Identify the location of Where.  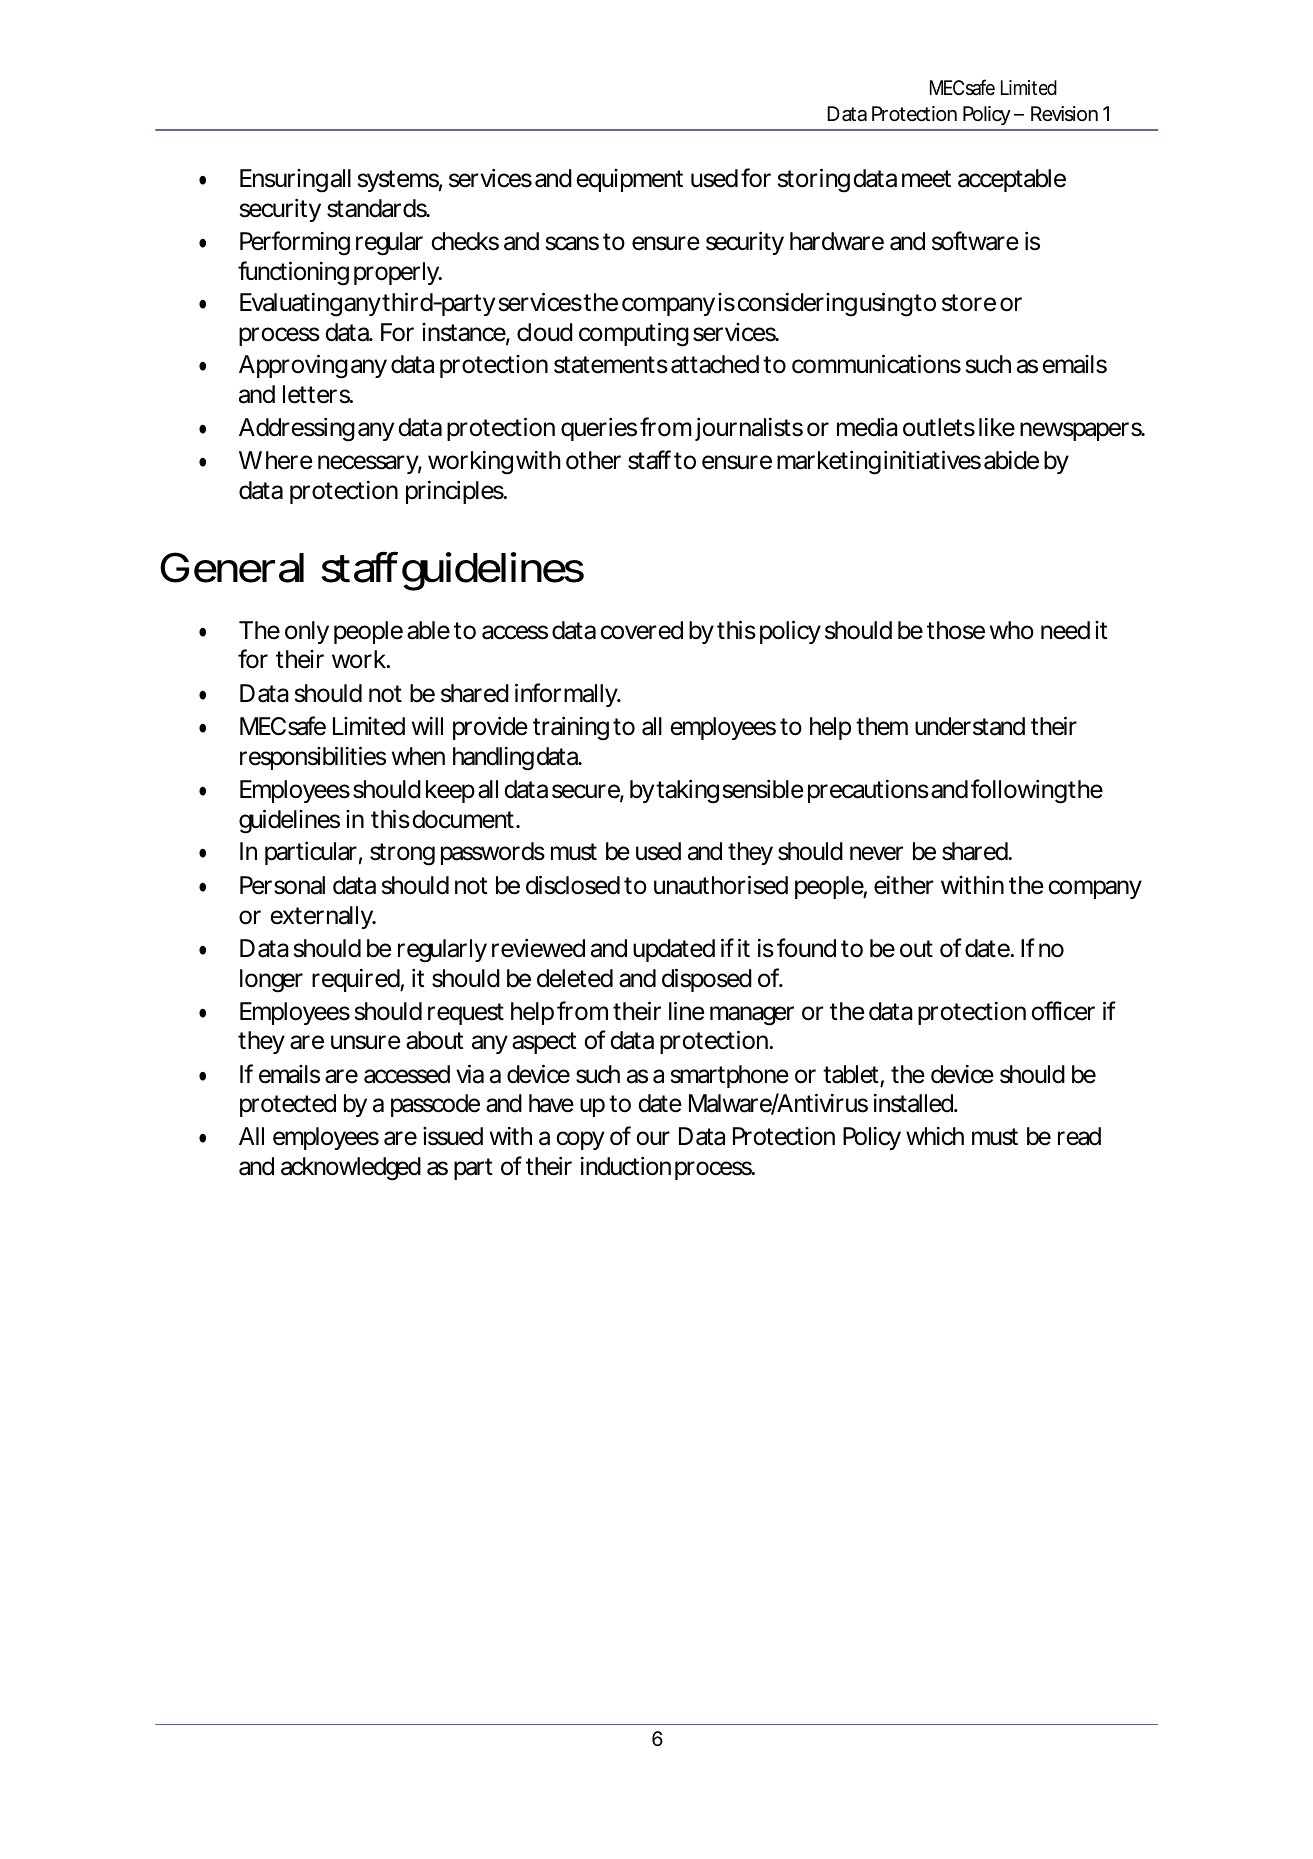
(276, 460).
